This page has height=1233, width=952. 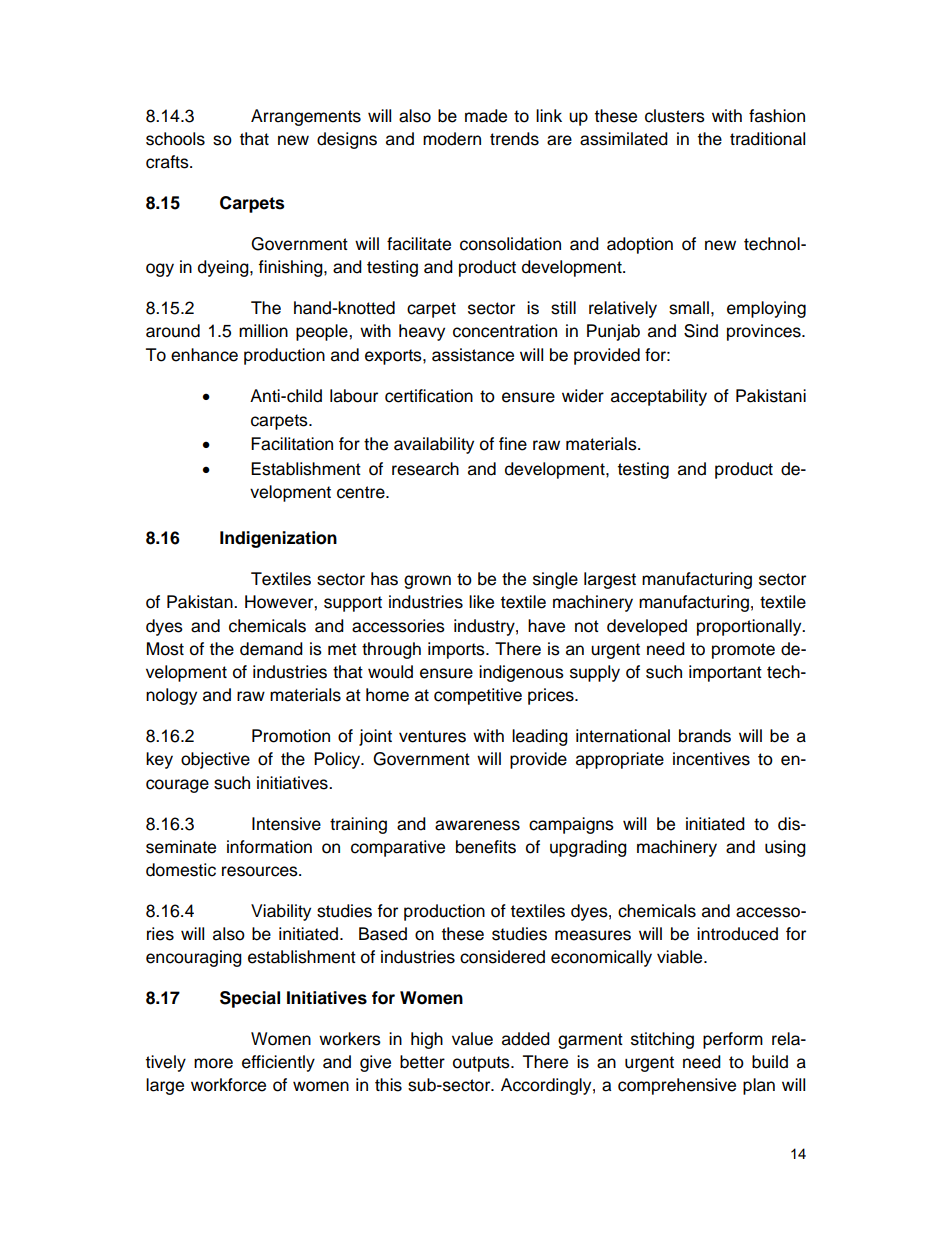 I want to click on outputs, so click(x=482, y=1064).
